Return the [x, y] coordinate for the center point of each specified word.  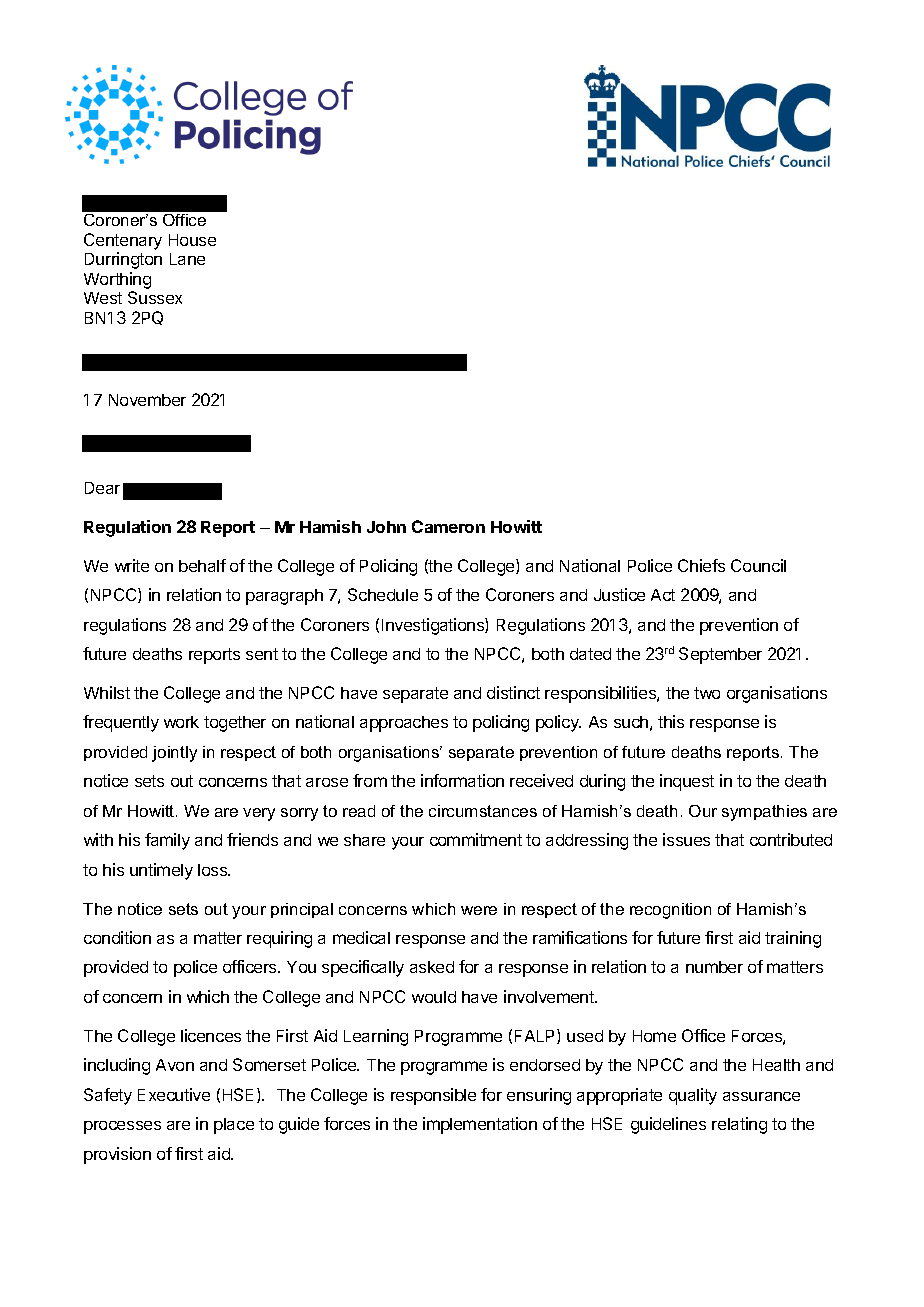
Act [663, 595]
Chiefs [701, 565]
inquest [687, 782]
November [147, 400]
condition [117, 937]
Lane [187, 259]
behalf [202, 565]
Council [758, 565]
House [192, 240]
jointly [174, 754]
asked [432, 967]
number [714, 967]
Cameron [448, 526]
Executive [174, 1094]
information [462, 780]
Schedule [383, 594]
